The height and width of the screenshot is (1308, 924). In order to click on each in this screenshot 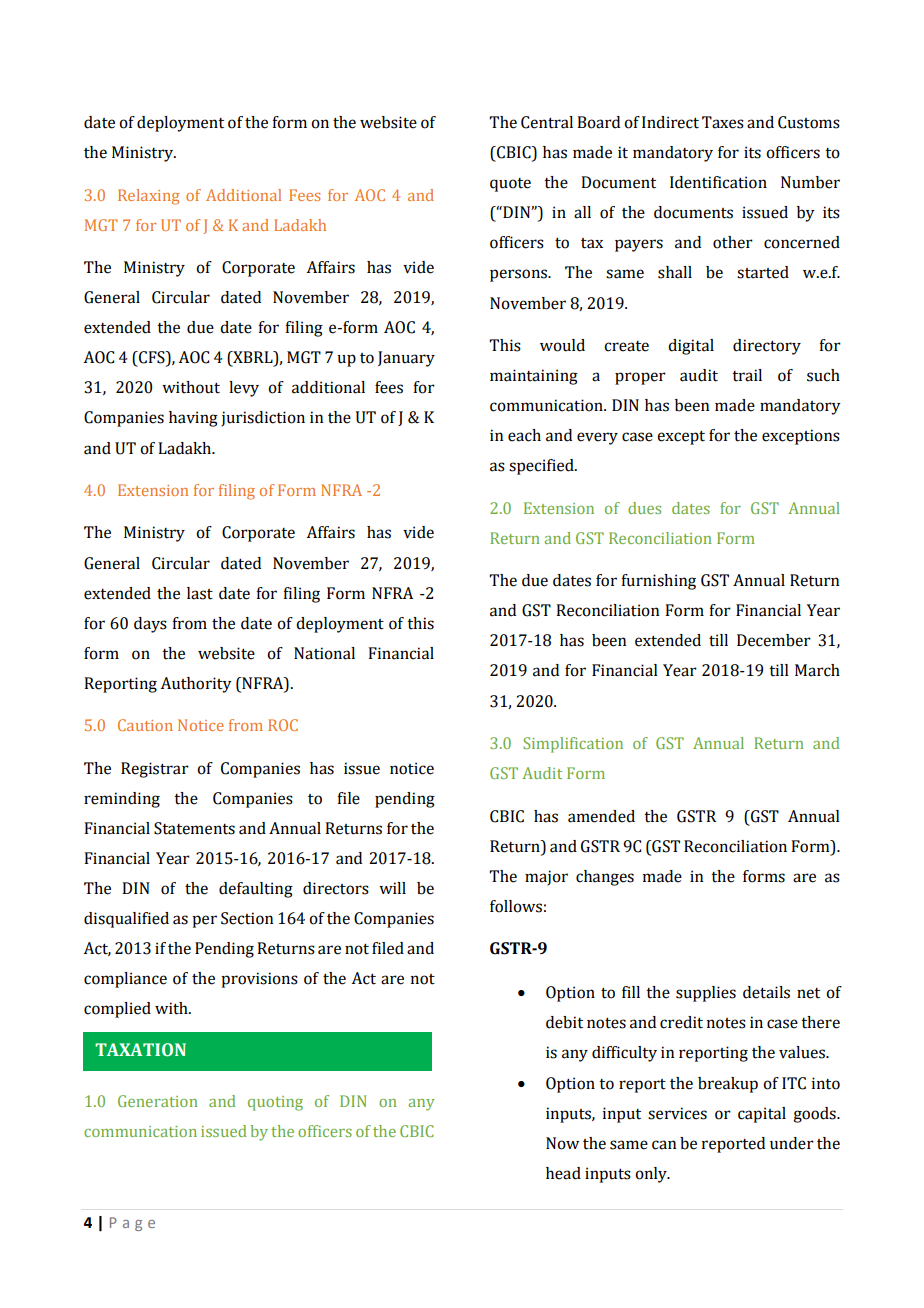, I will do `click(524, 435)`.
